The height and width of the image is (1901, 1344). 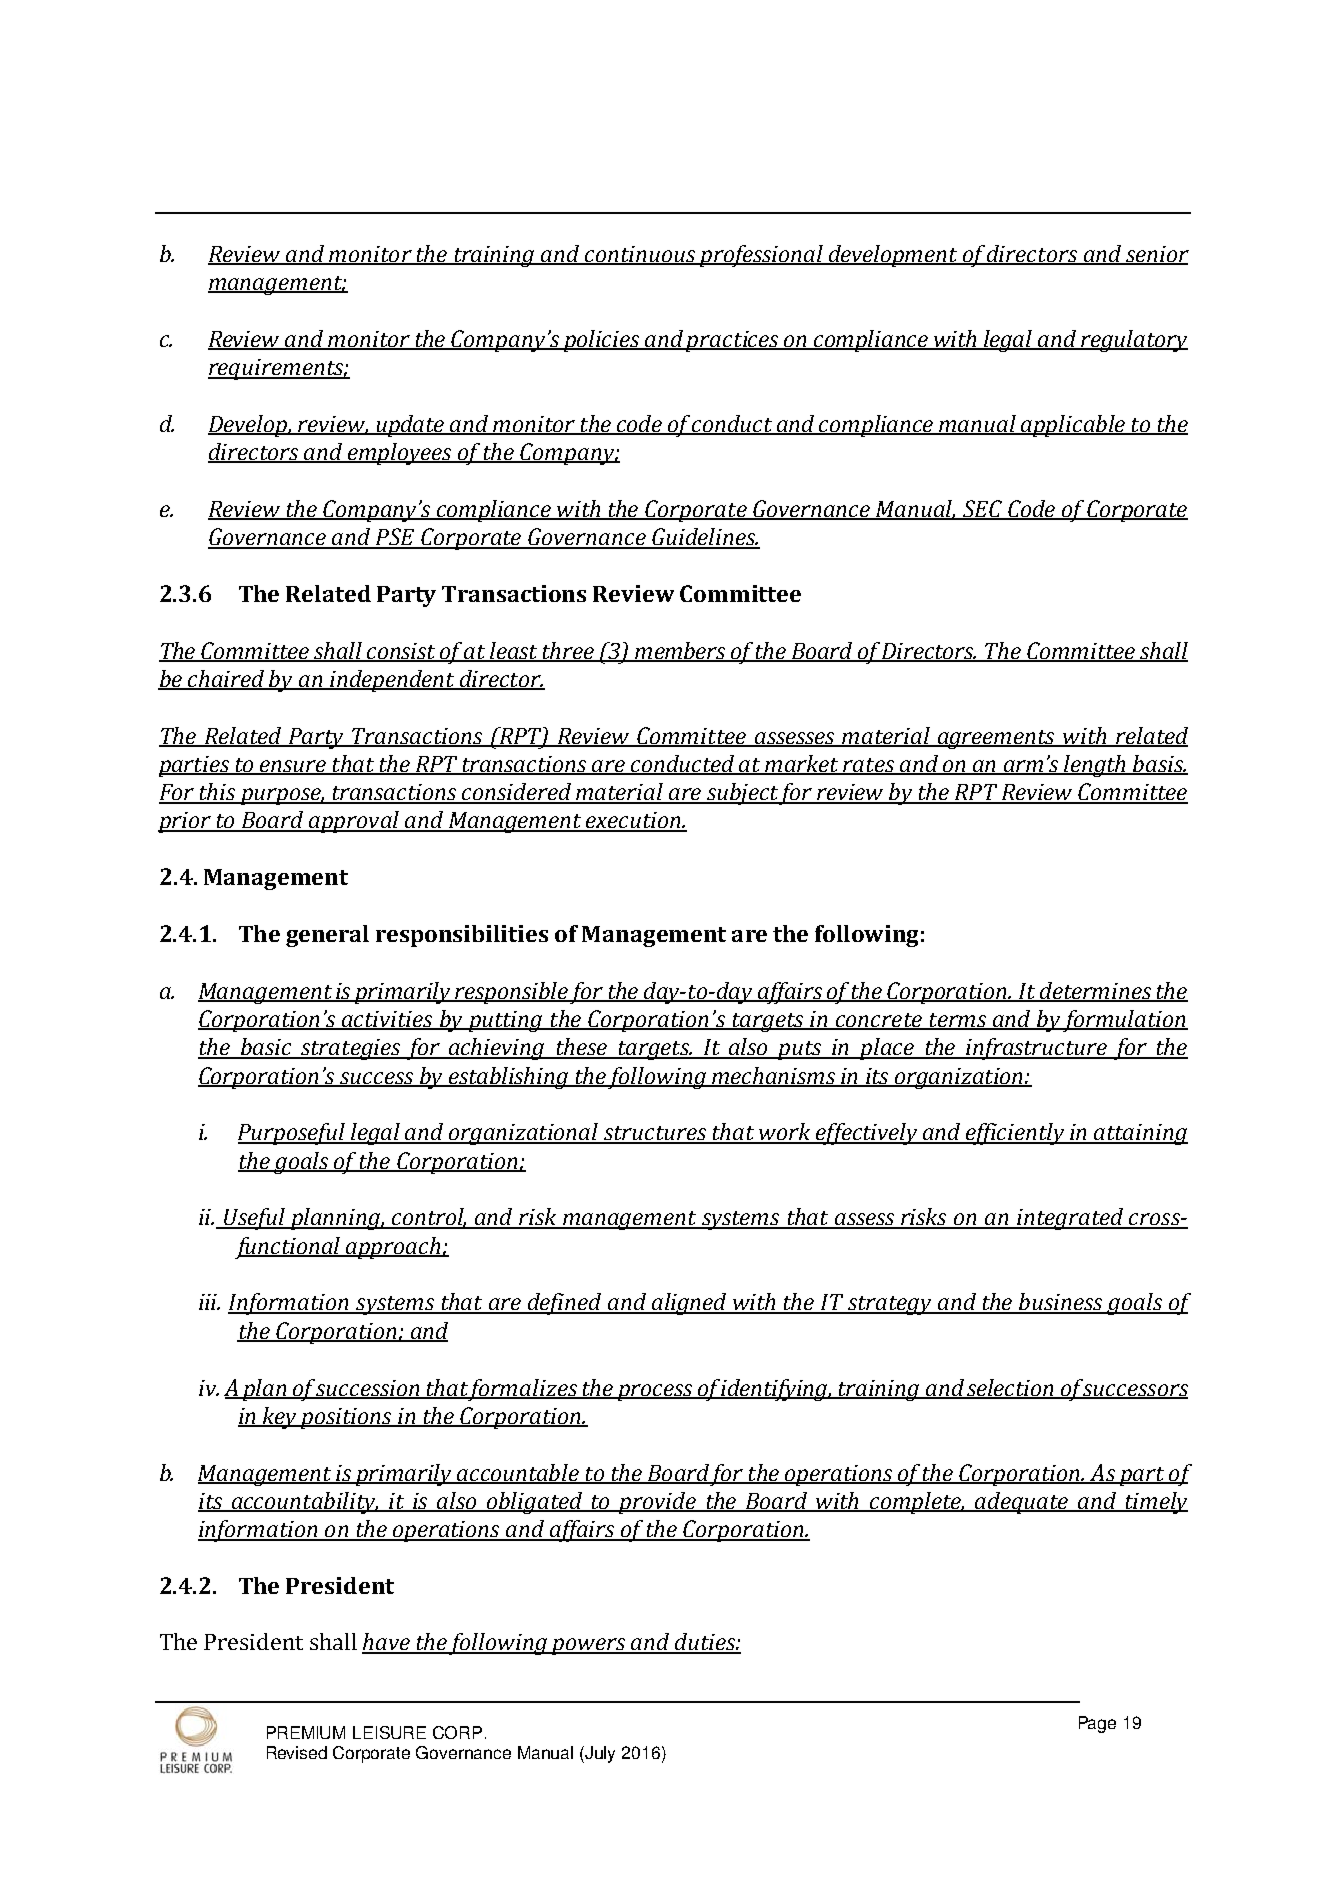 I want to click on Useful, so click(x=254, y=1219).
